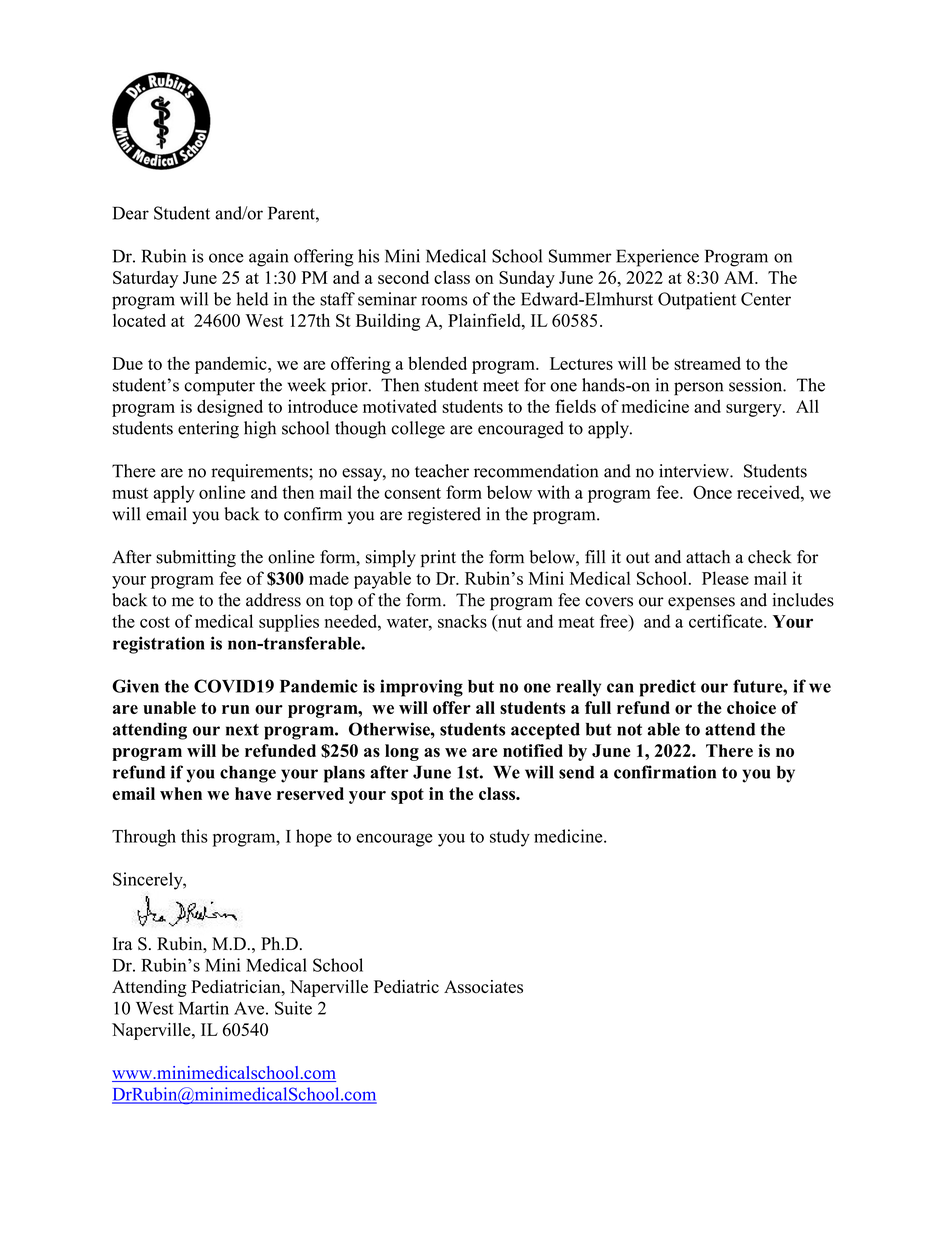 The height and width of the image is (1233, 952). What do you see at coordinates (421, 688) in the image?
I see `improving` at bounding box center [421, 688].
